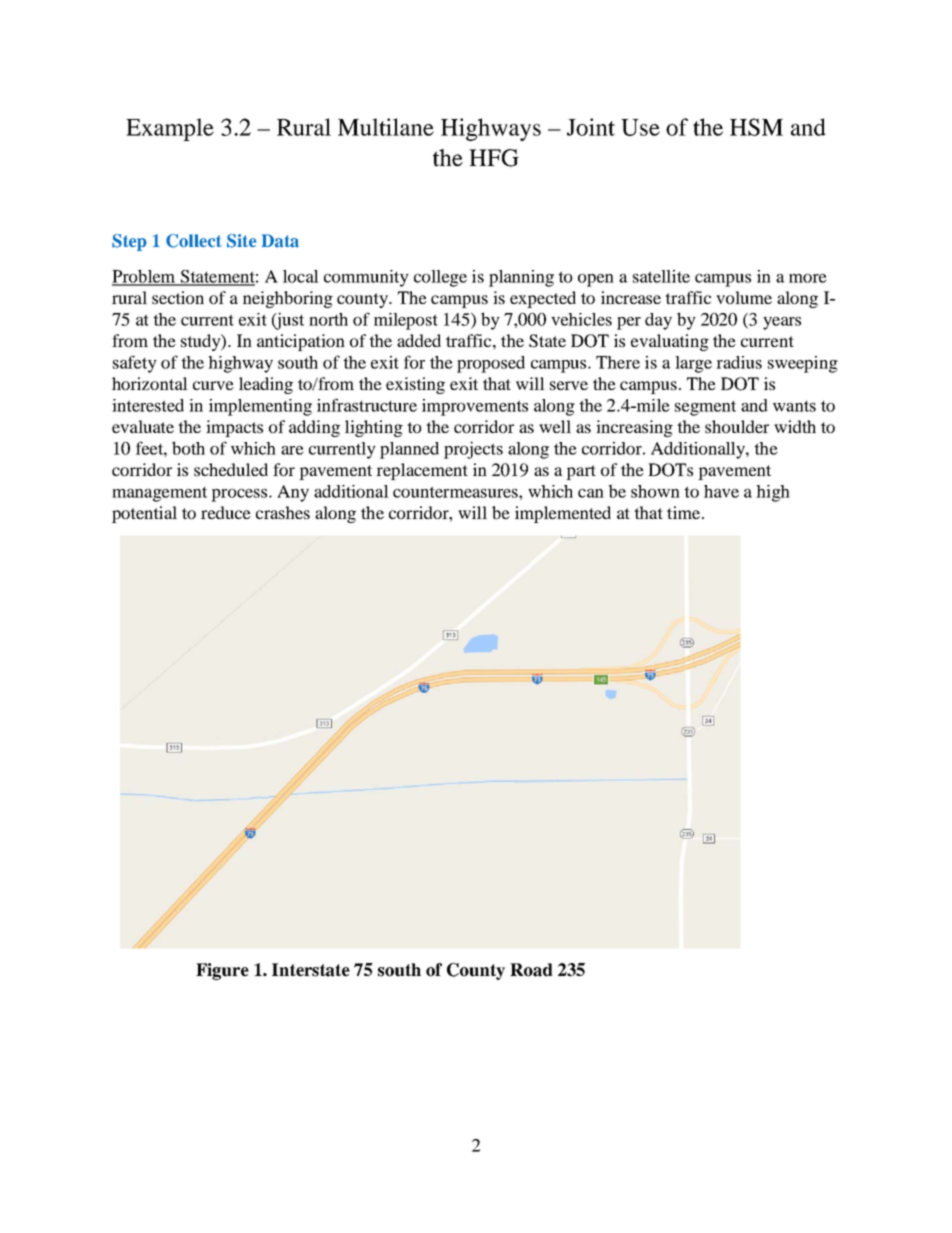  I want to click on reduce, so click(226, 512).
